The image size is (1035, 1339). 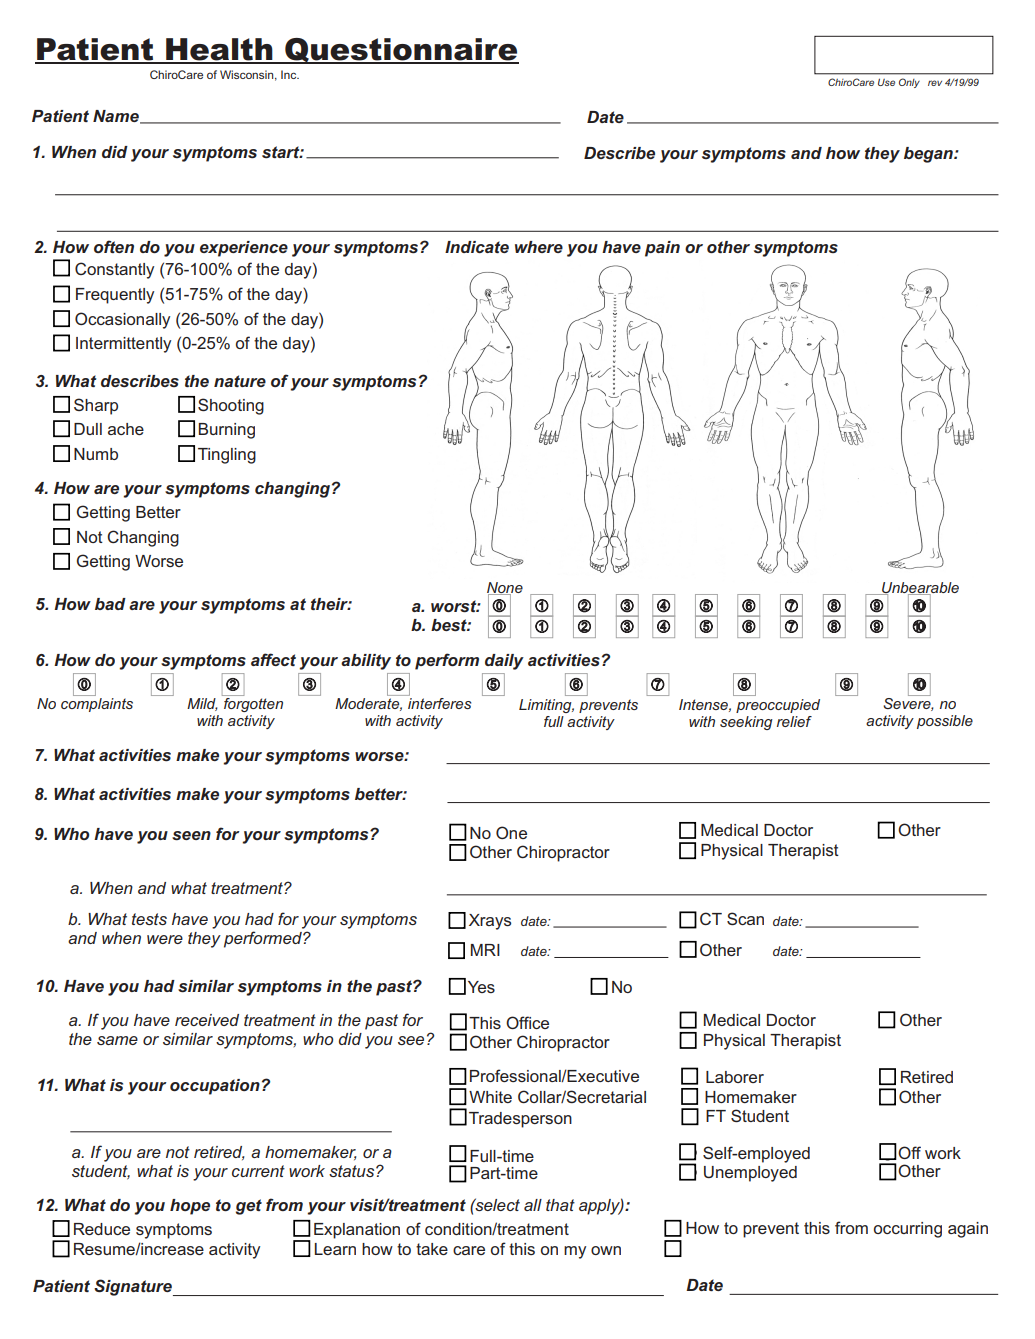 What do you see at coordinates (190, 1207) in the screenshot?
I see `hope` at bounding box center [190, 1207].
